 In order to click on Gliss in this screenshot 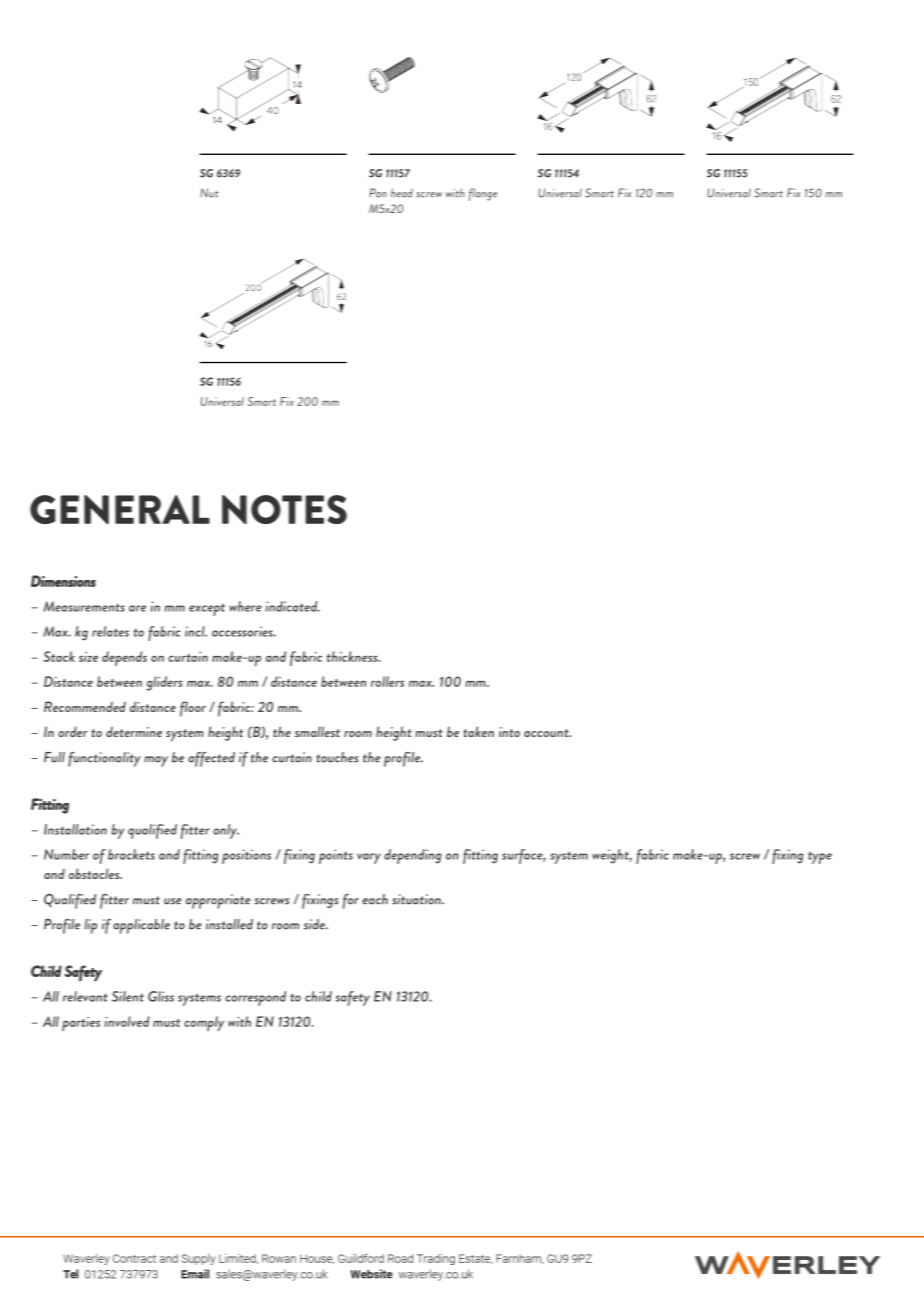, I will do `click(161, 996)`.
